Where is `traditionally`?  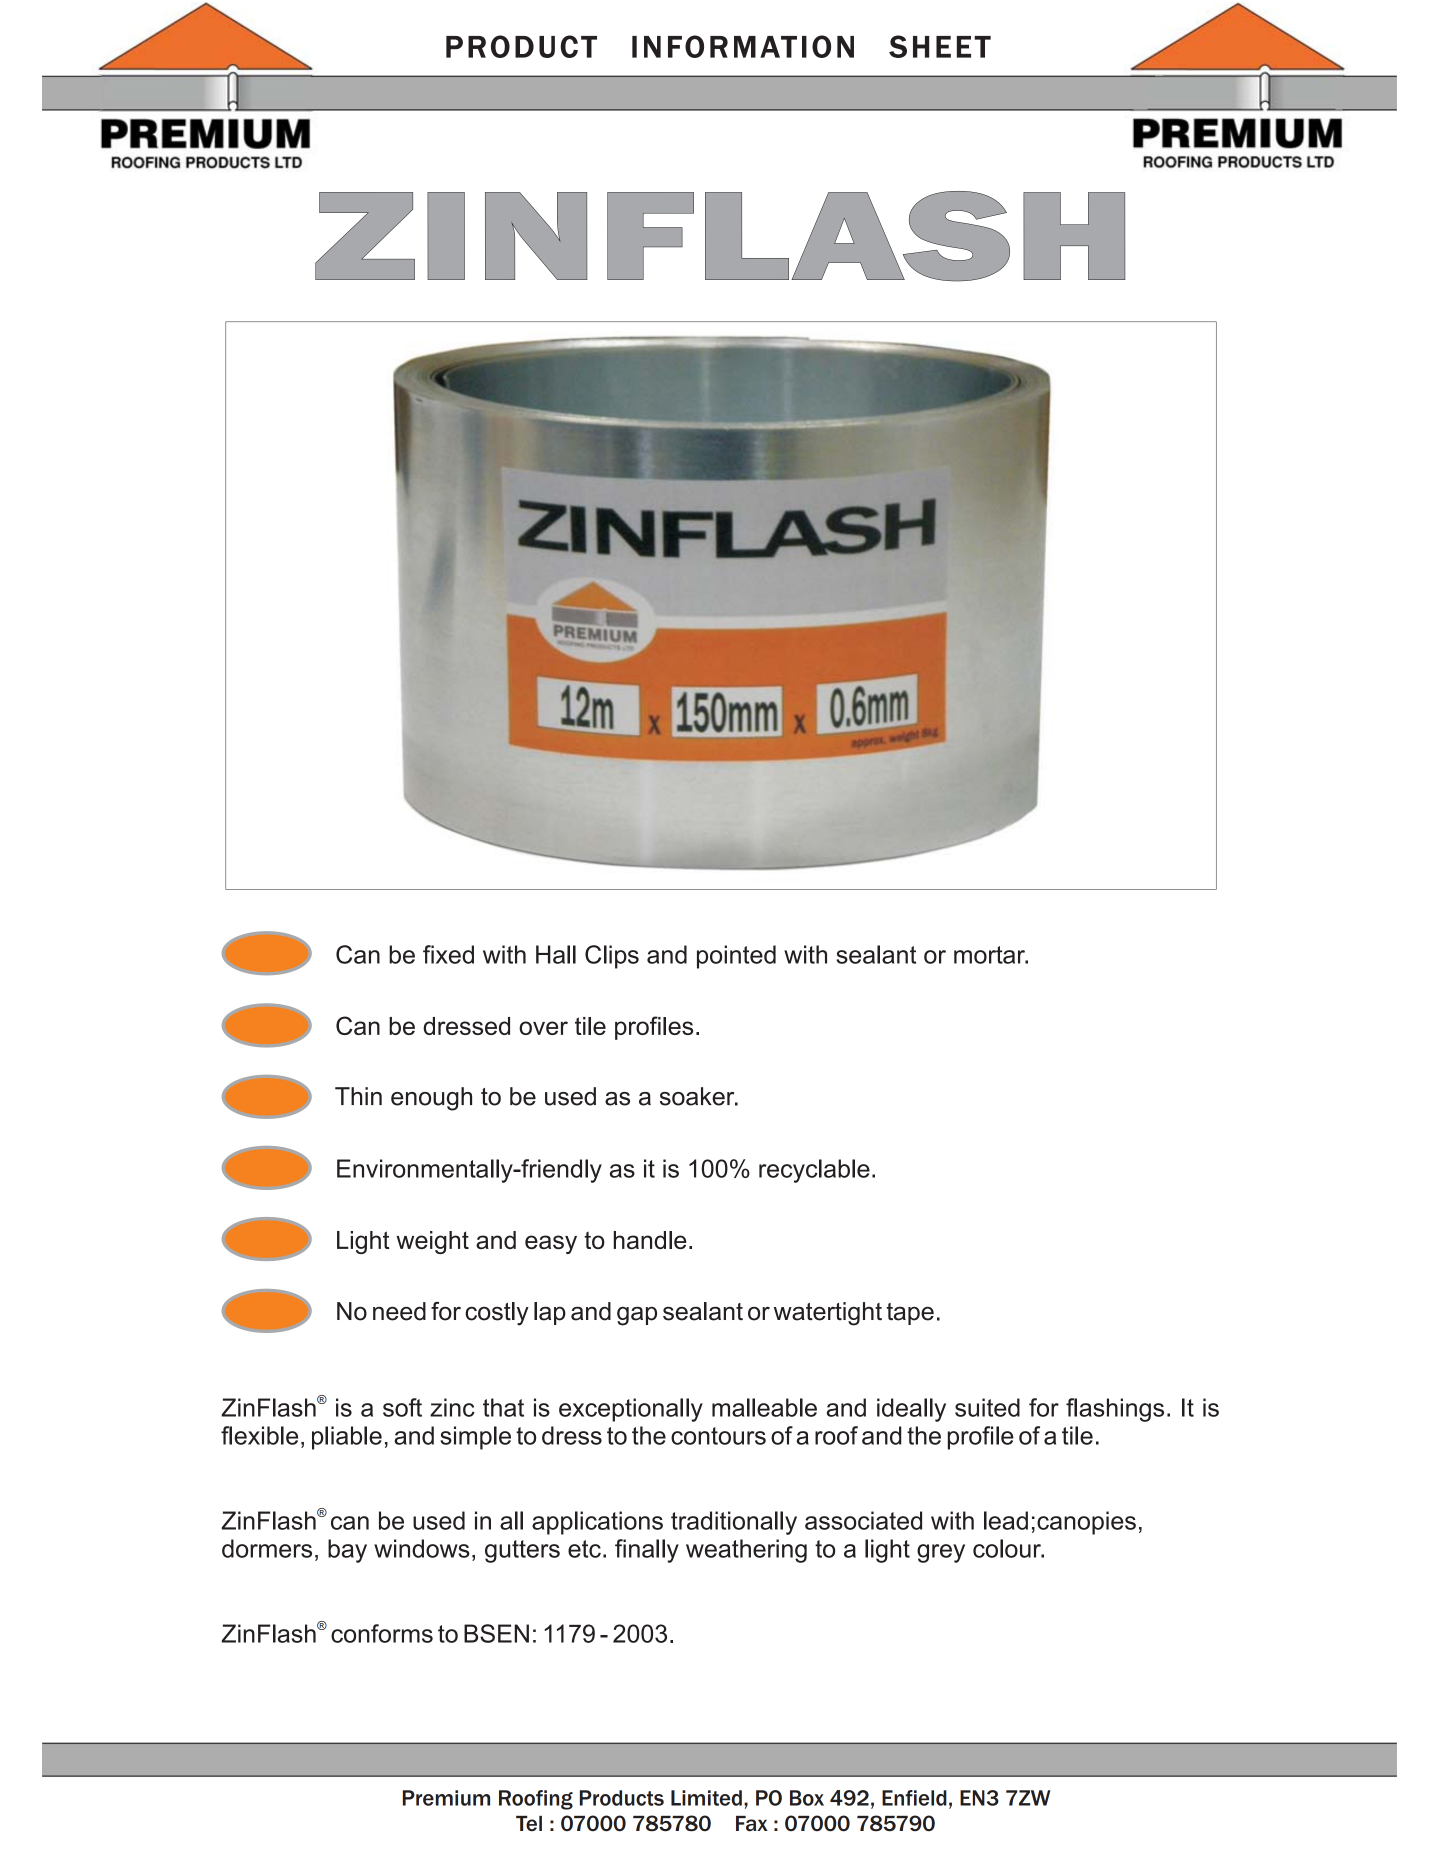 traditionally is located at coordinates (734, 1523).
